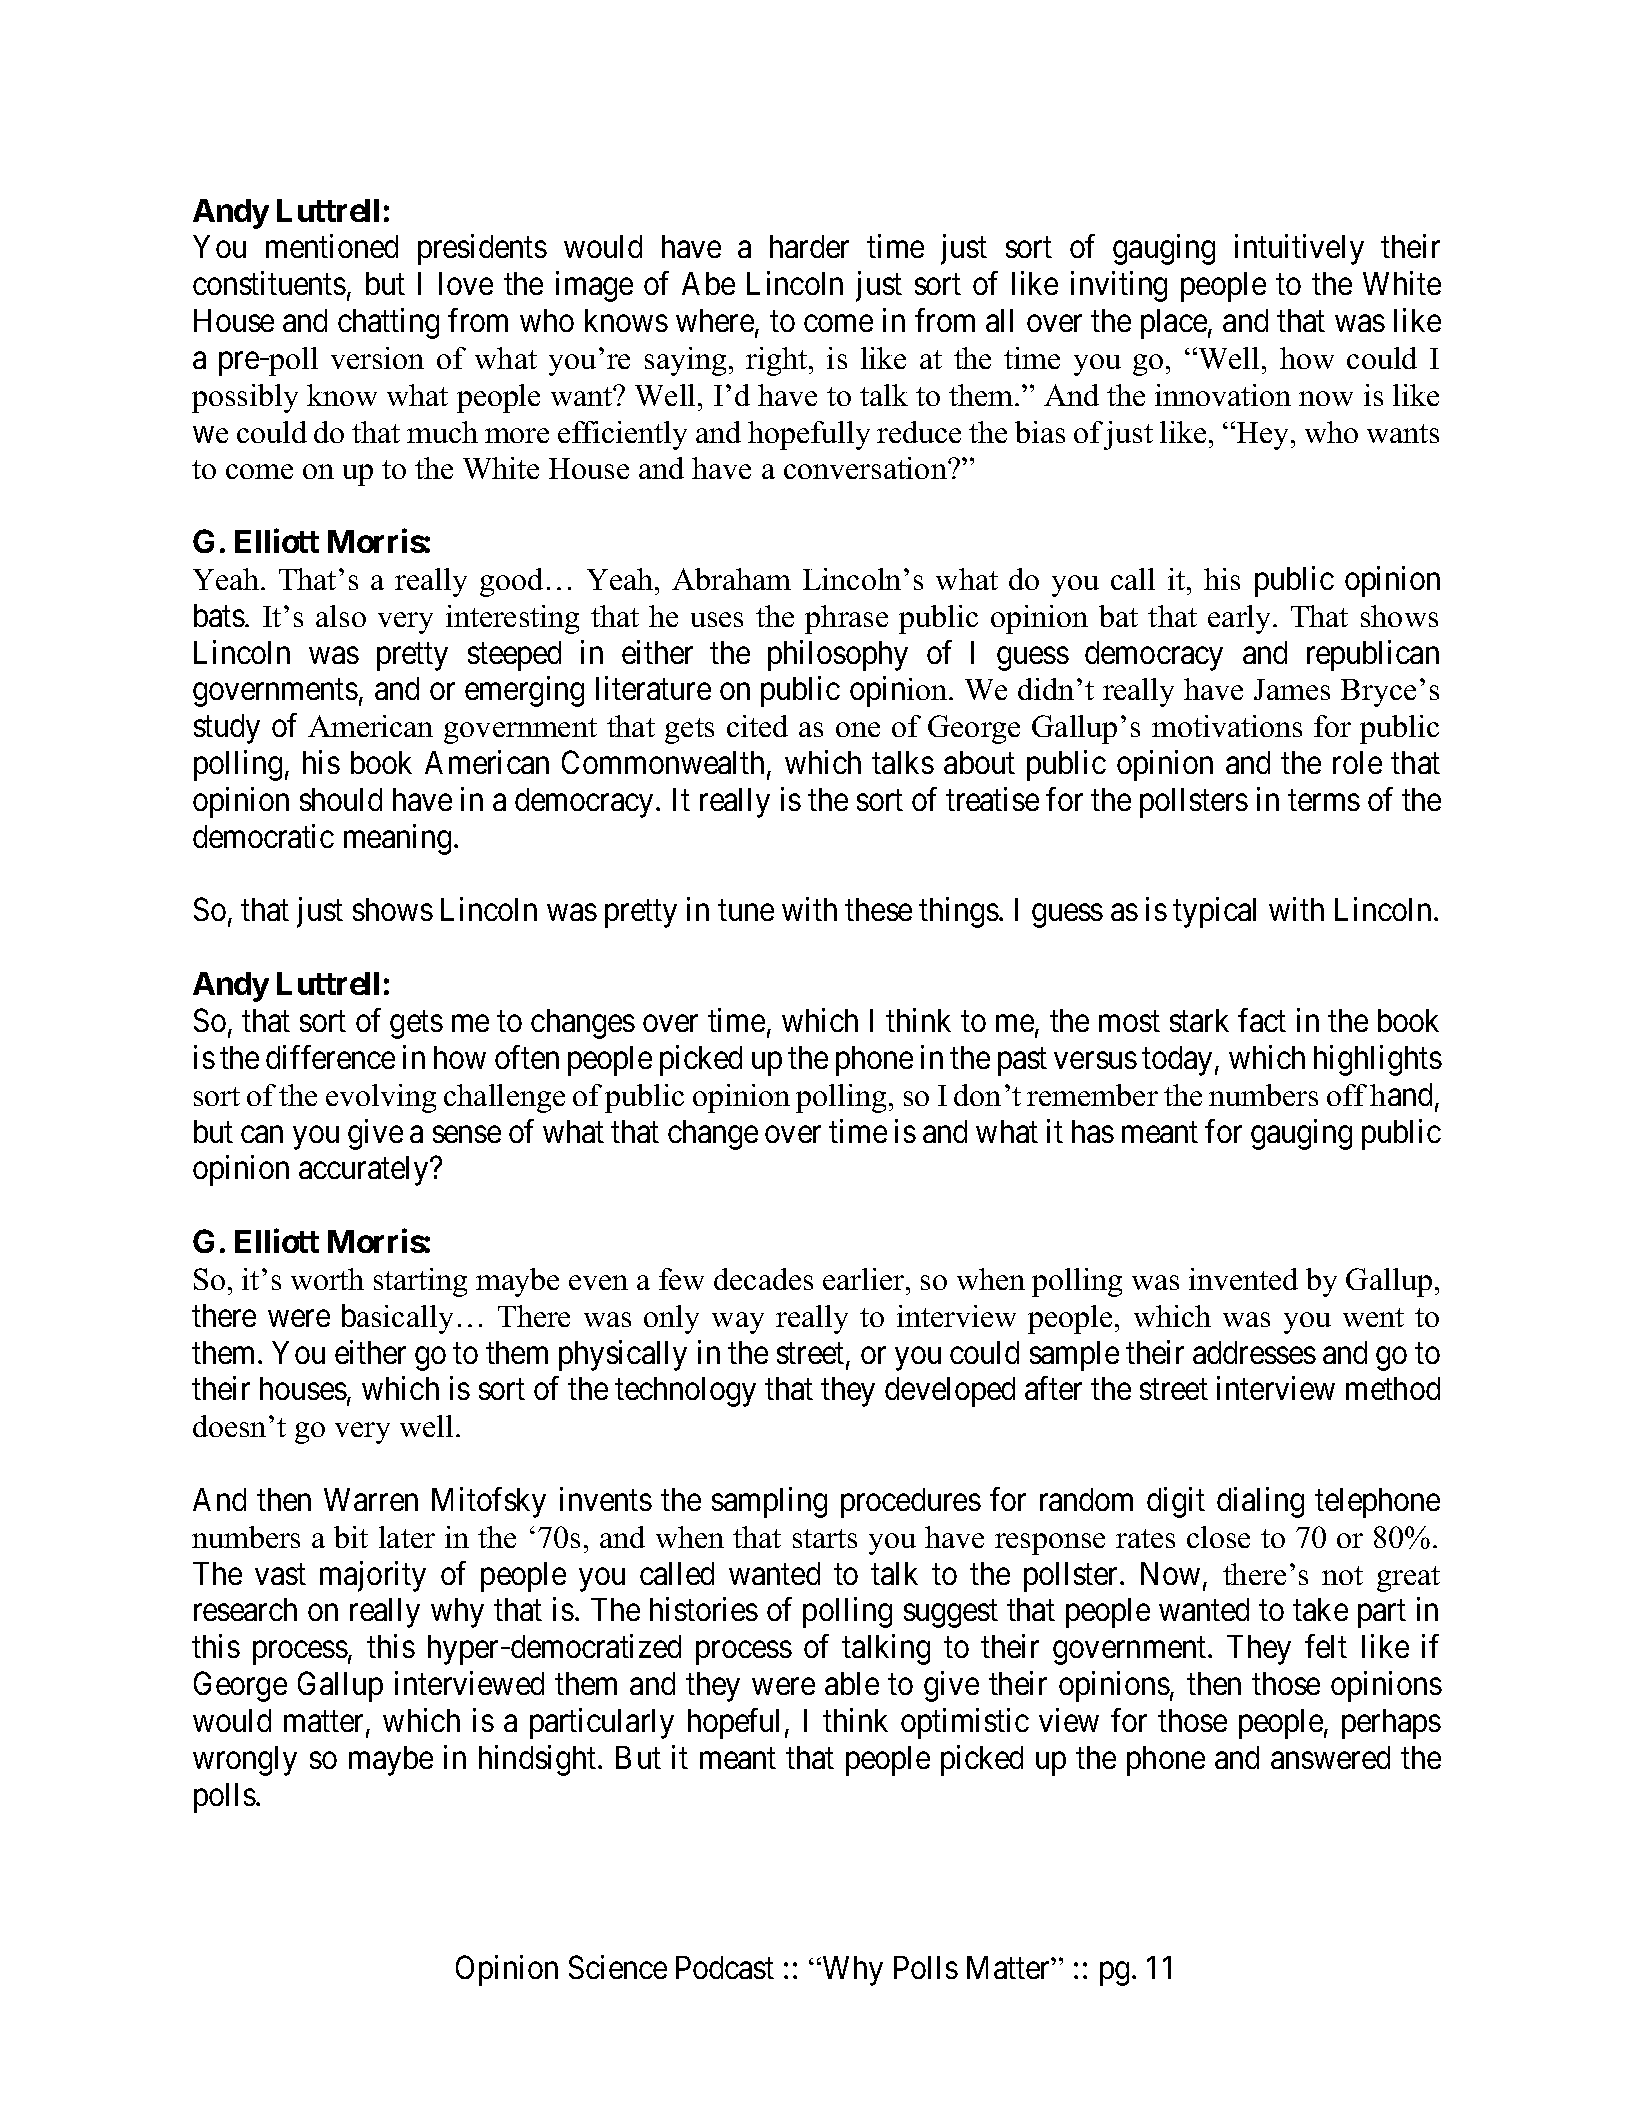 The image size is (1633, 2114). Describe the element at coordinates (327, 1279) in the image. I see `worth` at that location.
